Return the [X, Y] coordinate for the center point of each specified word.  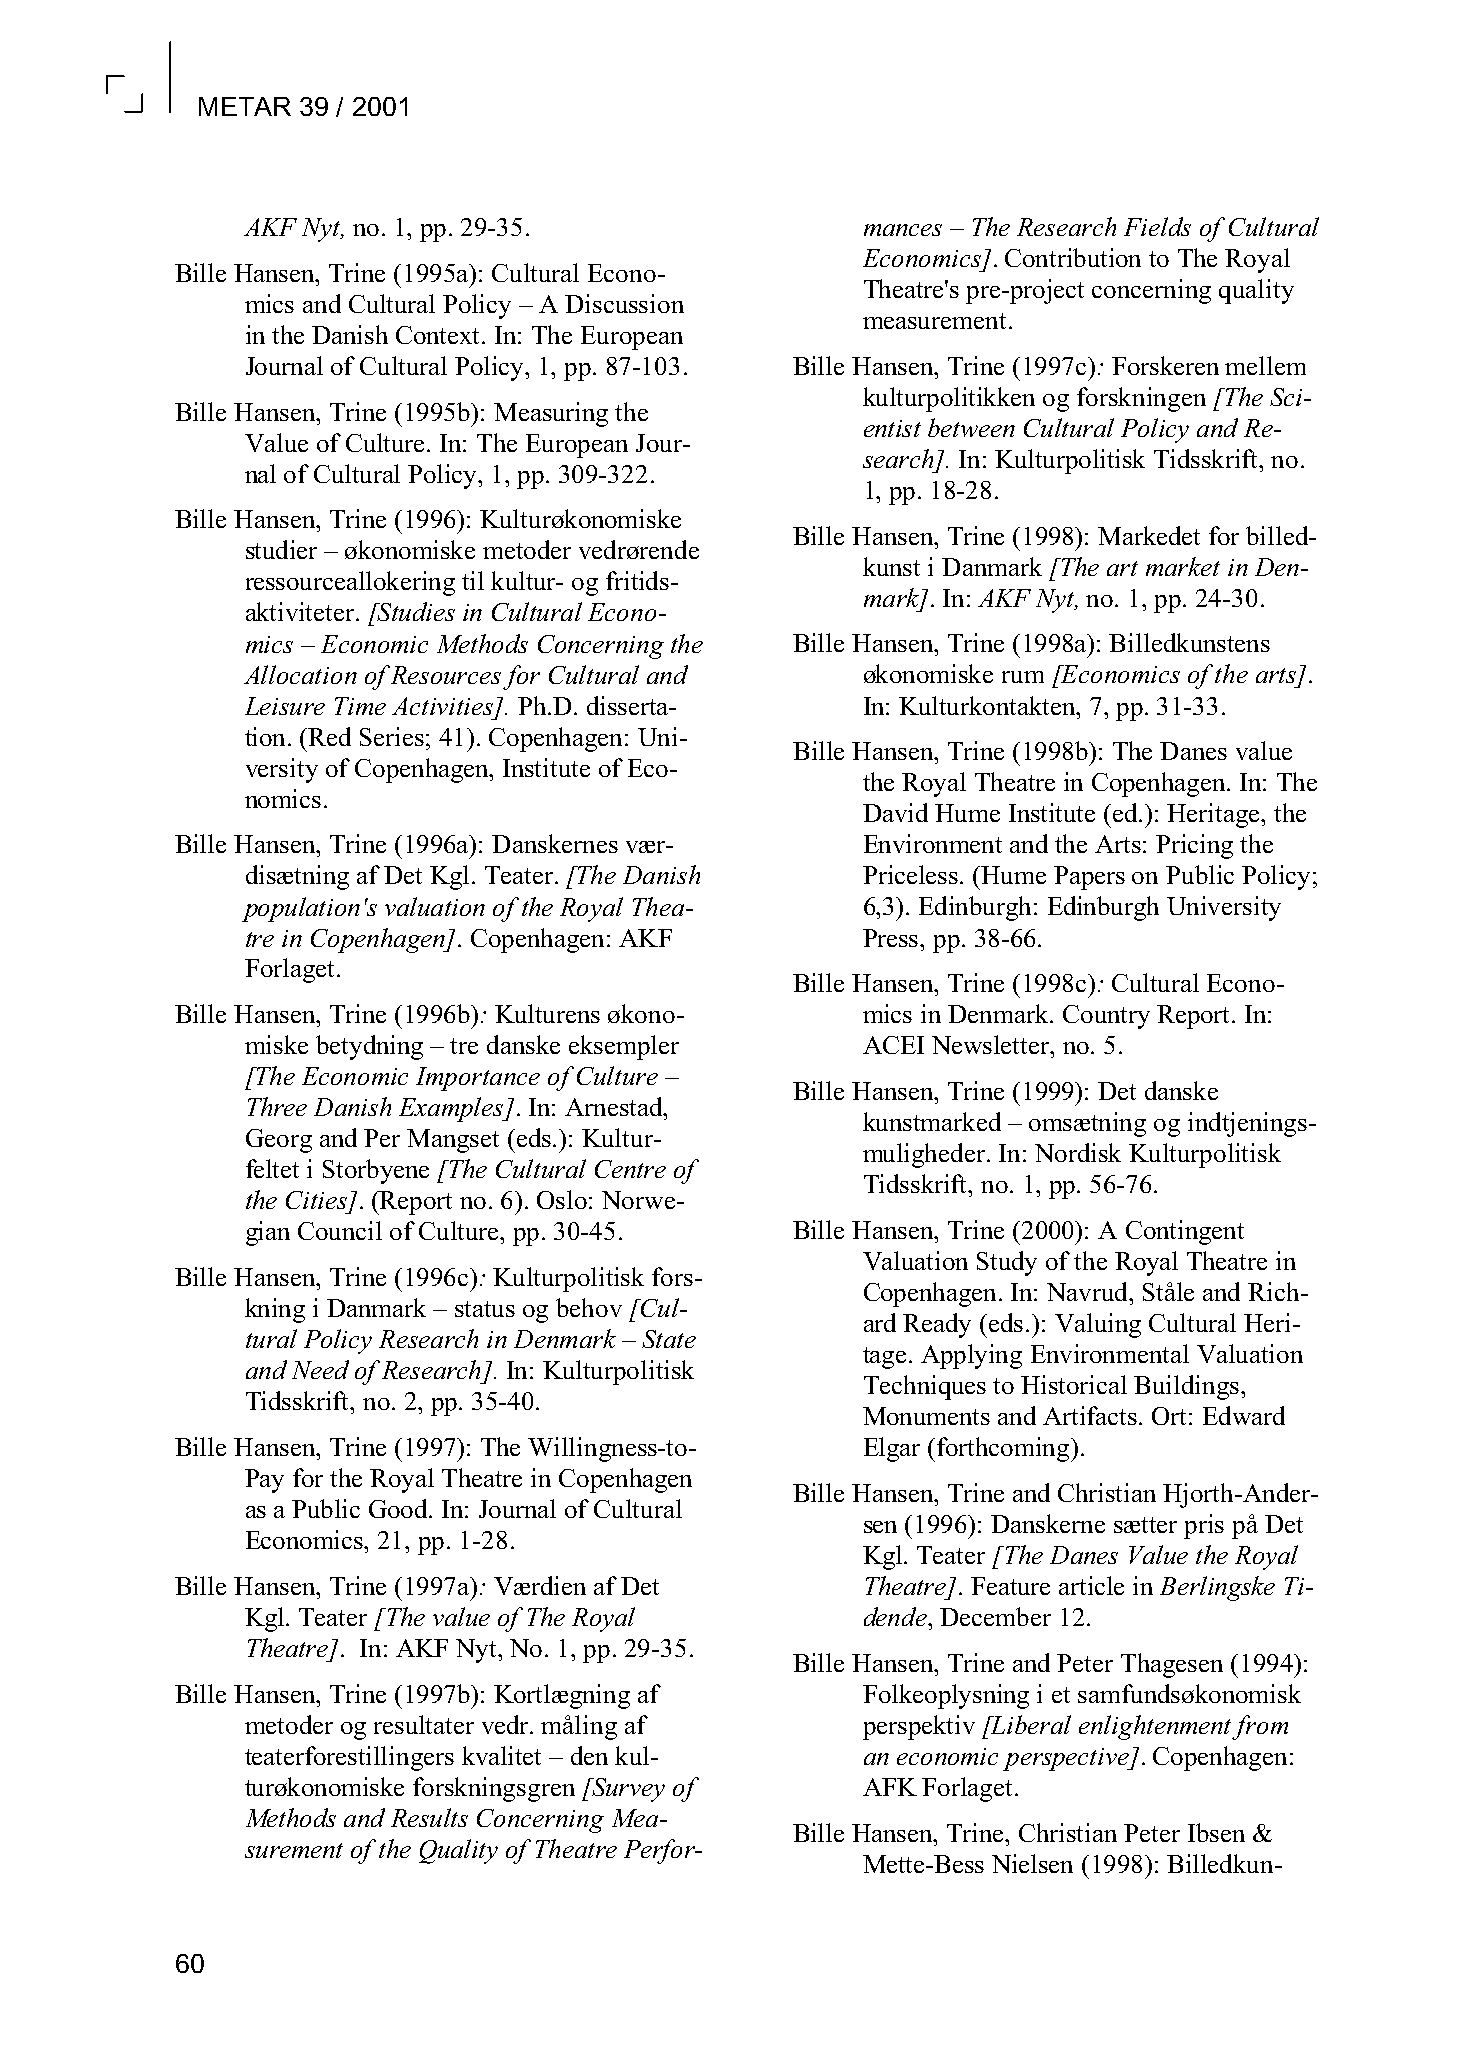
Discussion [624, 303]
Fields [1157, 226]
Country [1106, 1017]
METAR [245, 106]
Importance [478, 1079]
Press [892, 938]
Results [429, 1817]
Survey [627, 1790]
